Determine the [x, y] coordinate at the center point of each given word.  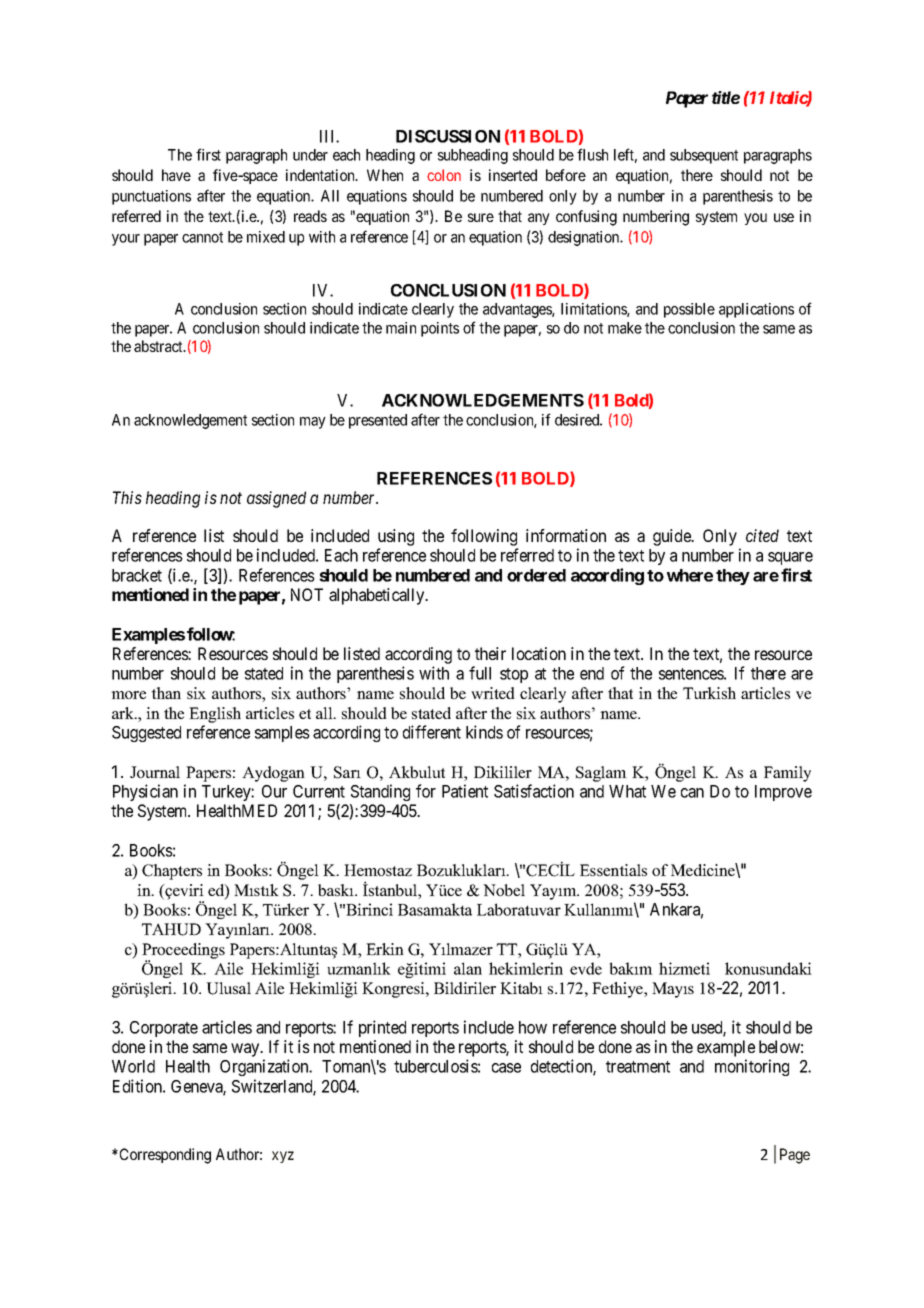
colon [444, 175]
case [506, 1068]
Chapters [172, 872]
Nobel [504, 890]
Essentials [613, 870]
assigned [276, 499]
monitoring [752, 1067]
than [166, 693]
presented [378, 421]
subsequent [704, 156]
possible [689, 310]
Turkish [709, 693]
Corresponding [164, 1156]
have [176, 175]
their [490, 653]
